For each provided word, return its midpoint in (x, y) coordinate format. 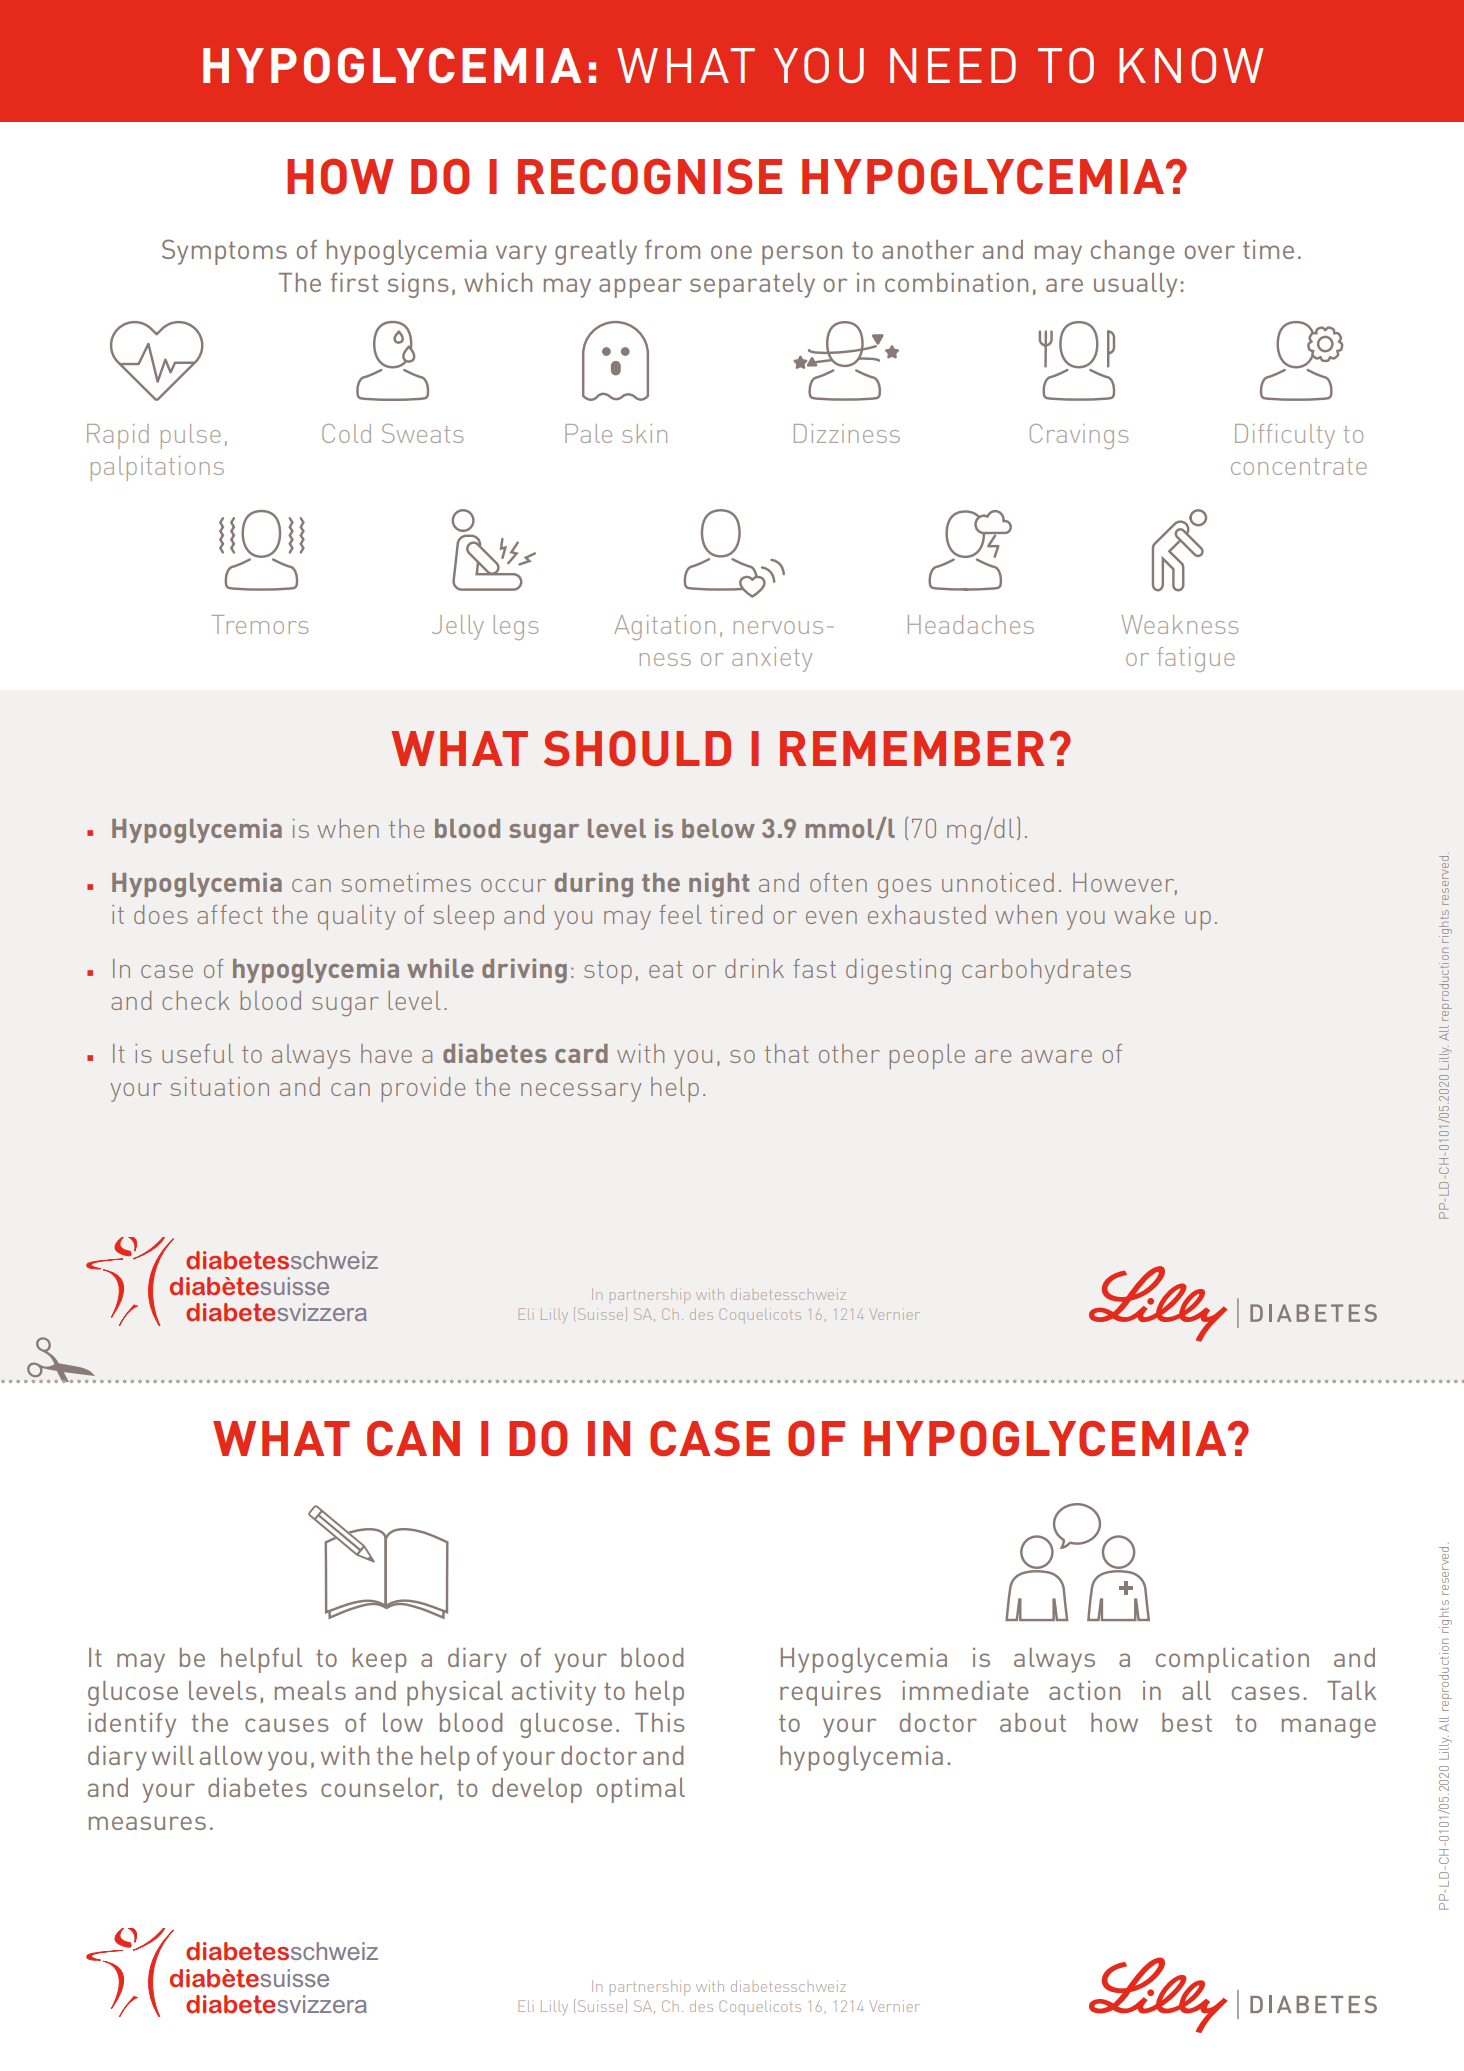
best (1187, 1722)
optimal (641, 1790)
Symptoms (224, 252)
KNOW (1191, 65)
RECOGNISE (650, 176)
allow (231, 1755)
